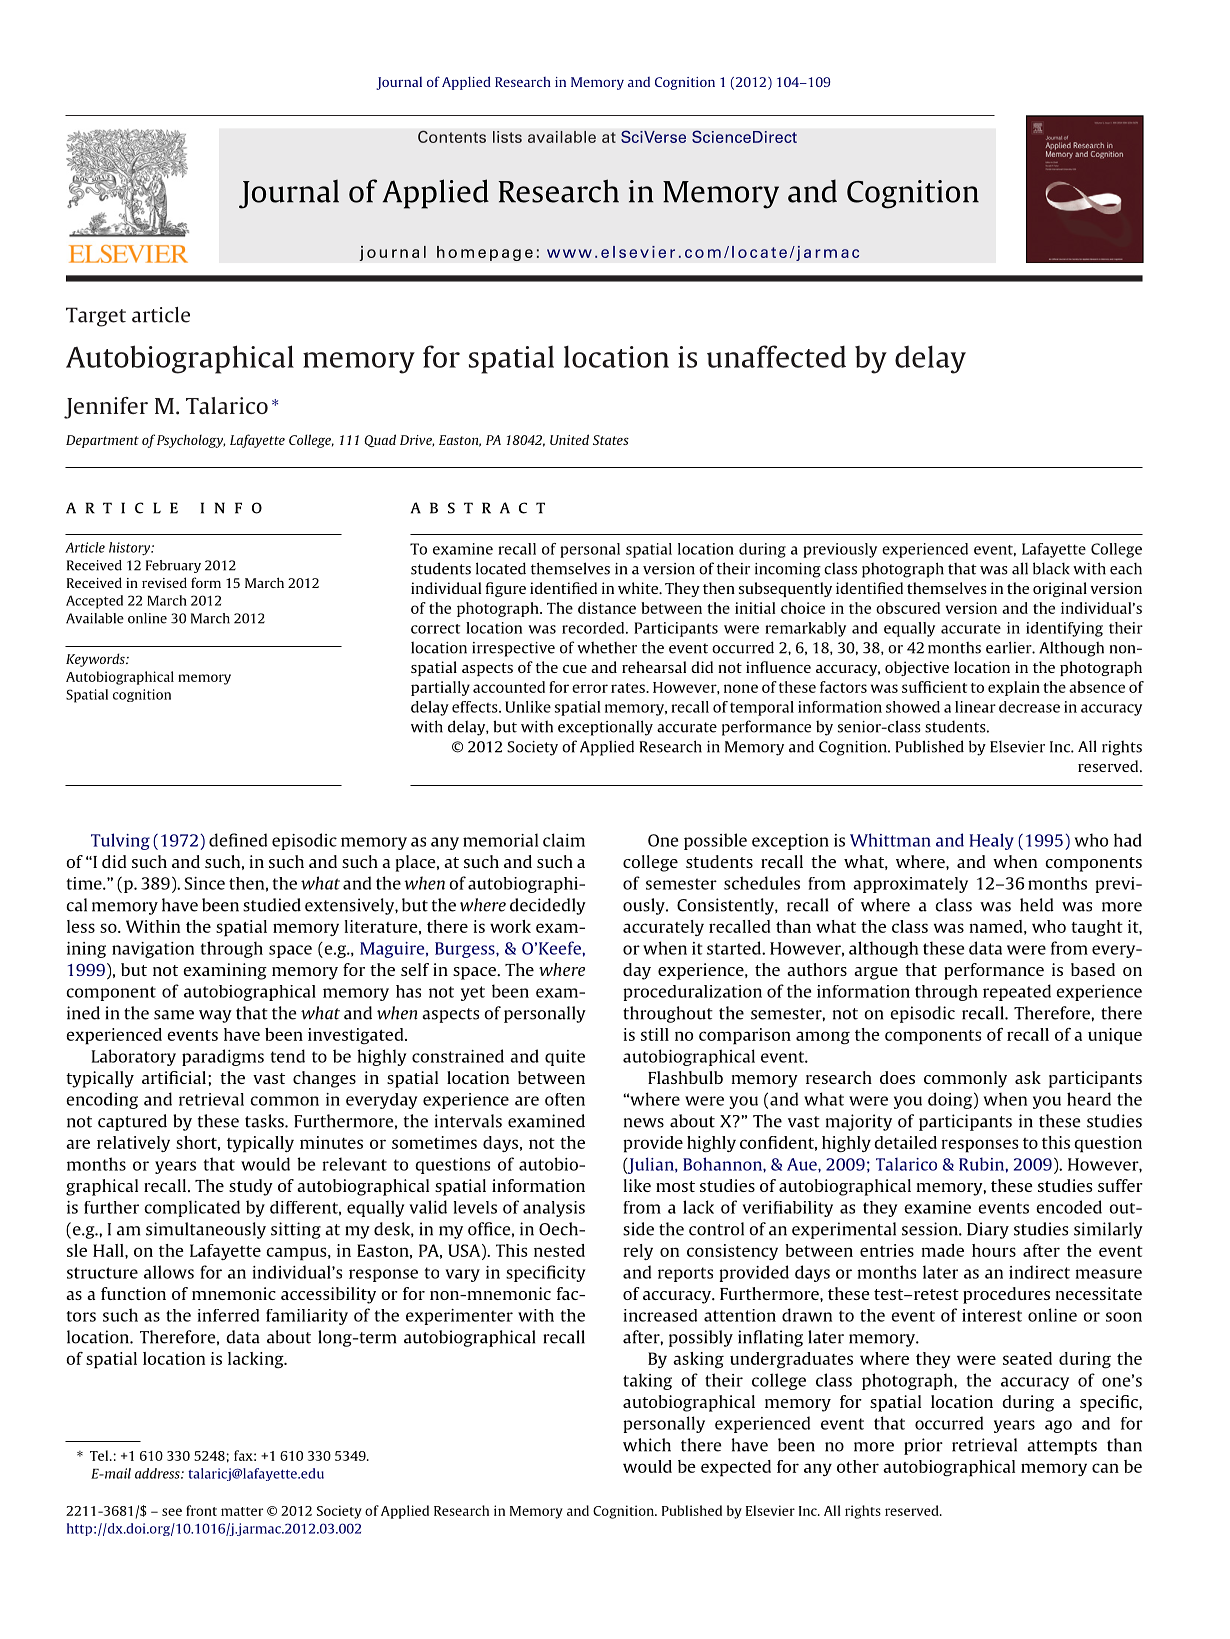 Image resolution: width=1230 pixels, height=1639 pixels. What do you see at coordinates (564, 840) in the screenshot?
I see `claim` at bounding box center [564, 840].
